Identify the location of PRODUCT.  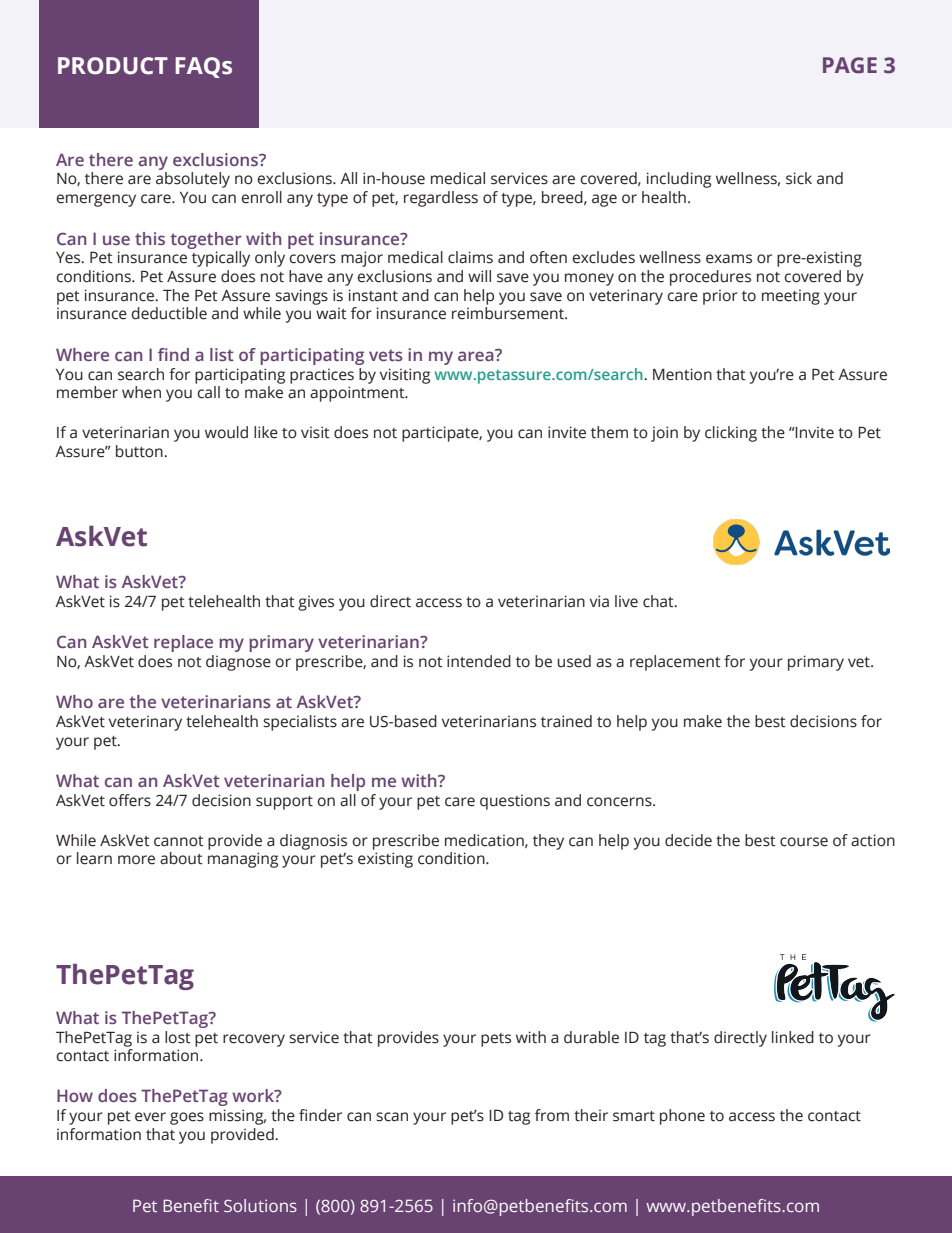
(113, 66).
